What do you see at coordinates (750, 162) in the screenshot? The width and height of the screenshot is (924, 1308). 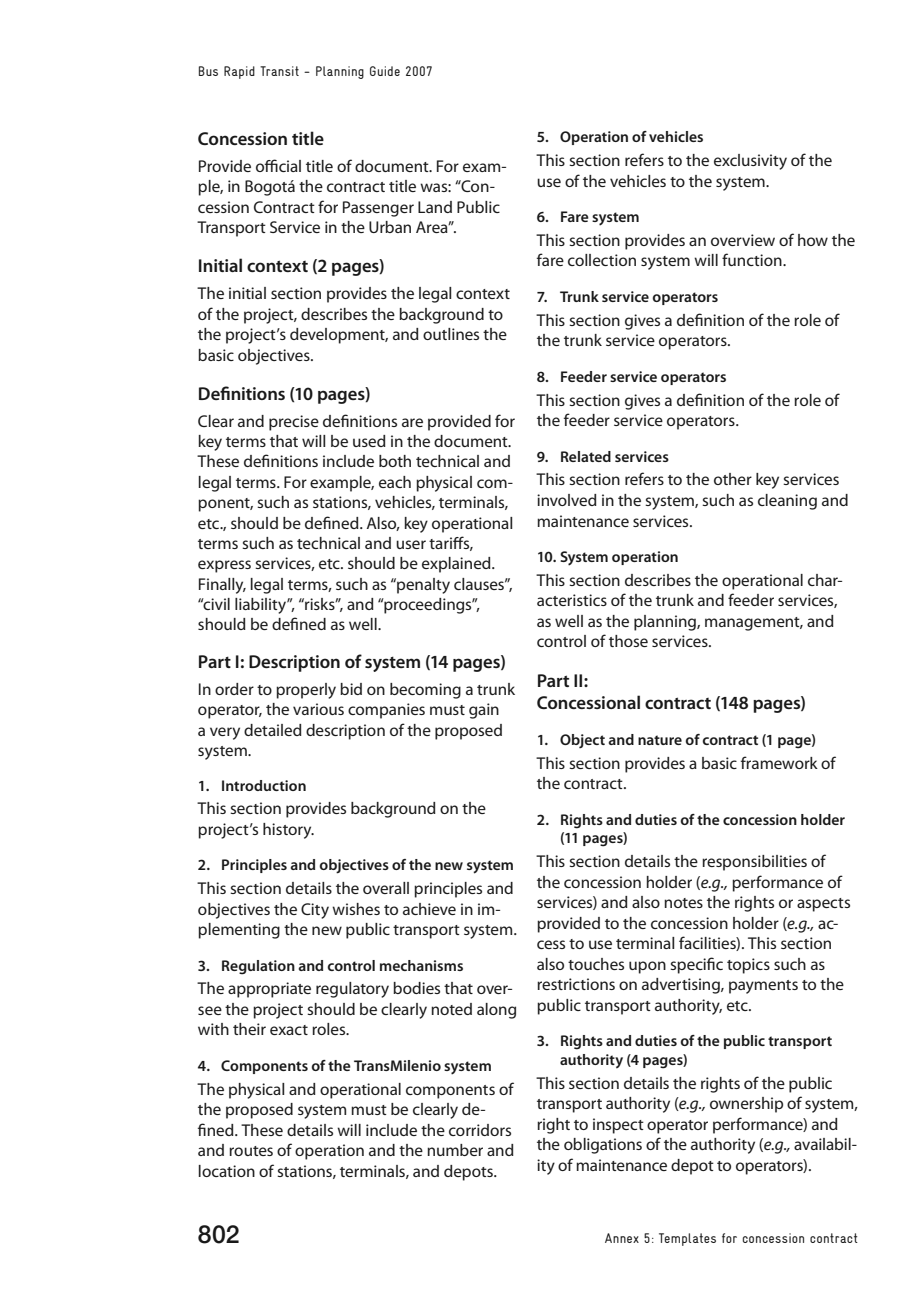 I see `exclusivity` at bounding box center [750, 162].
